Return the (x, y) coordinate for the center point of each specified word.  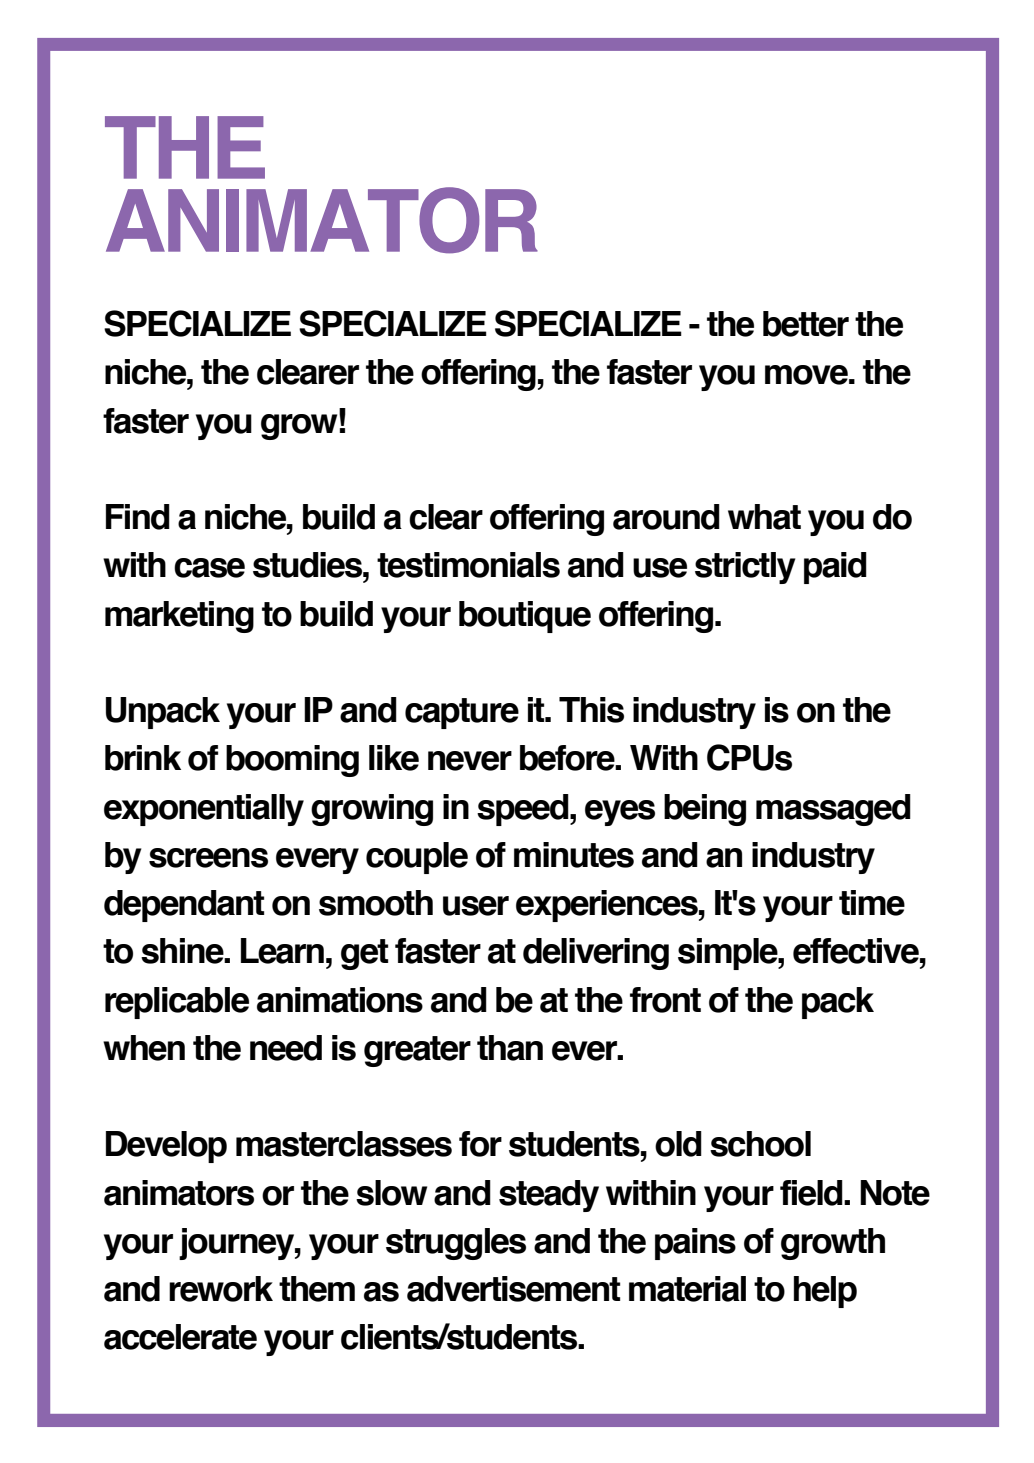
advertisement (513, 1289)
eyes (620, 813)
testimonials (468, 565)
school (760, 1144)
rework (221, 1289)
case (209, 568)
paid (835, 568)
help (825, 1292)
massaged (833, 810)
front (665, 1000)
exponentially (204, 810)
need (286, 1048)
